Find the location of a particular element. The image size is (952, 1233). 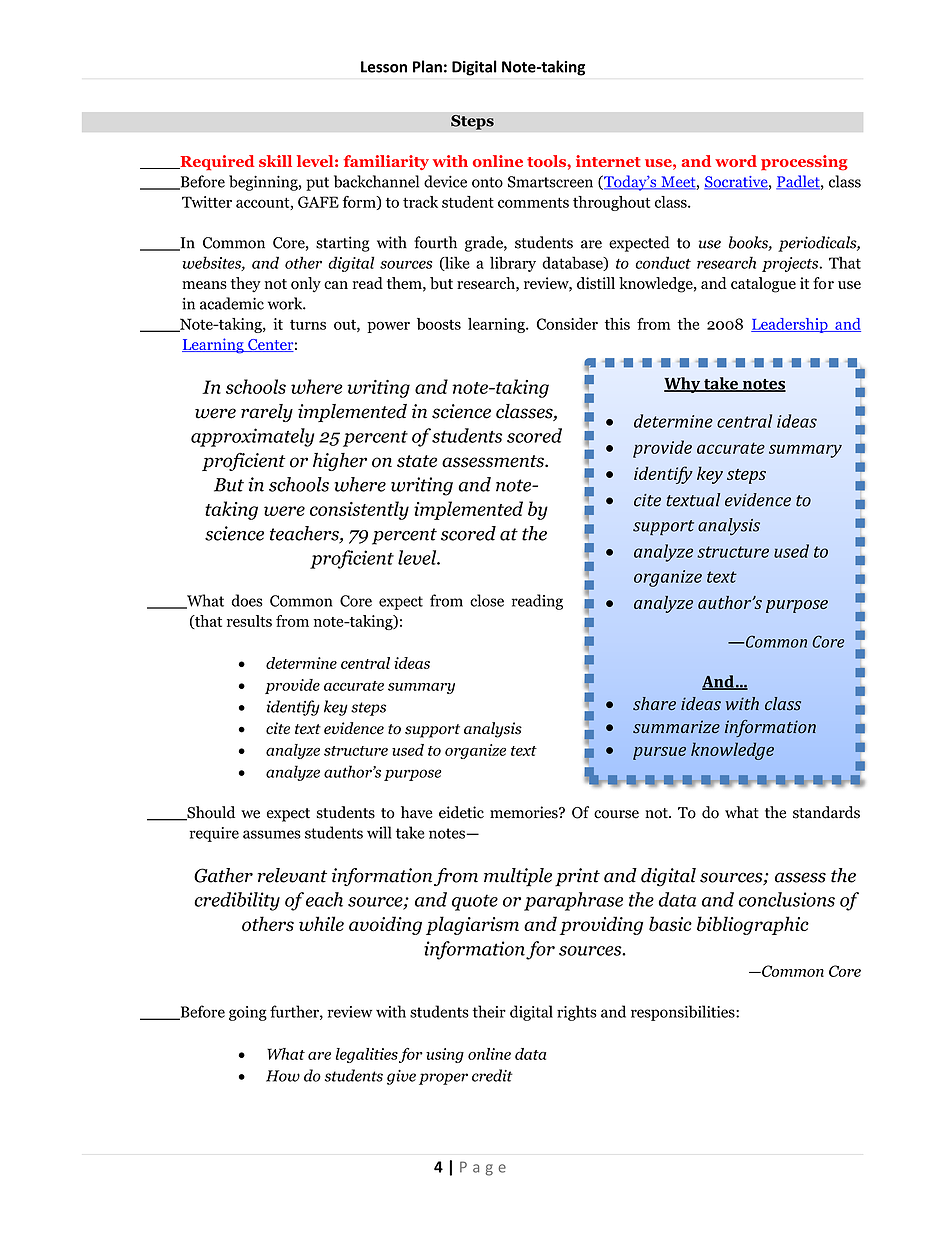

results is located at coordinates (249, 621).
